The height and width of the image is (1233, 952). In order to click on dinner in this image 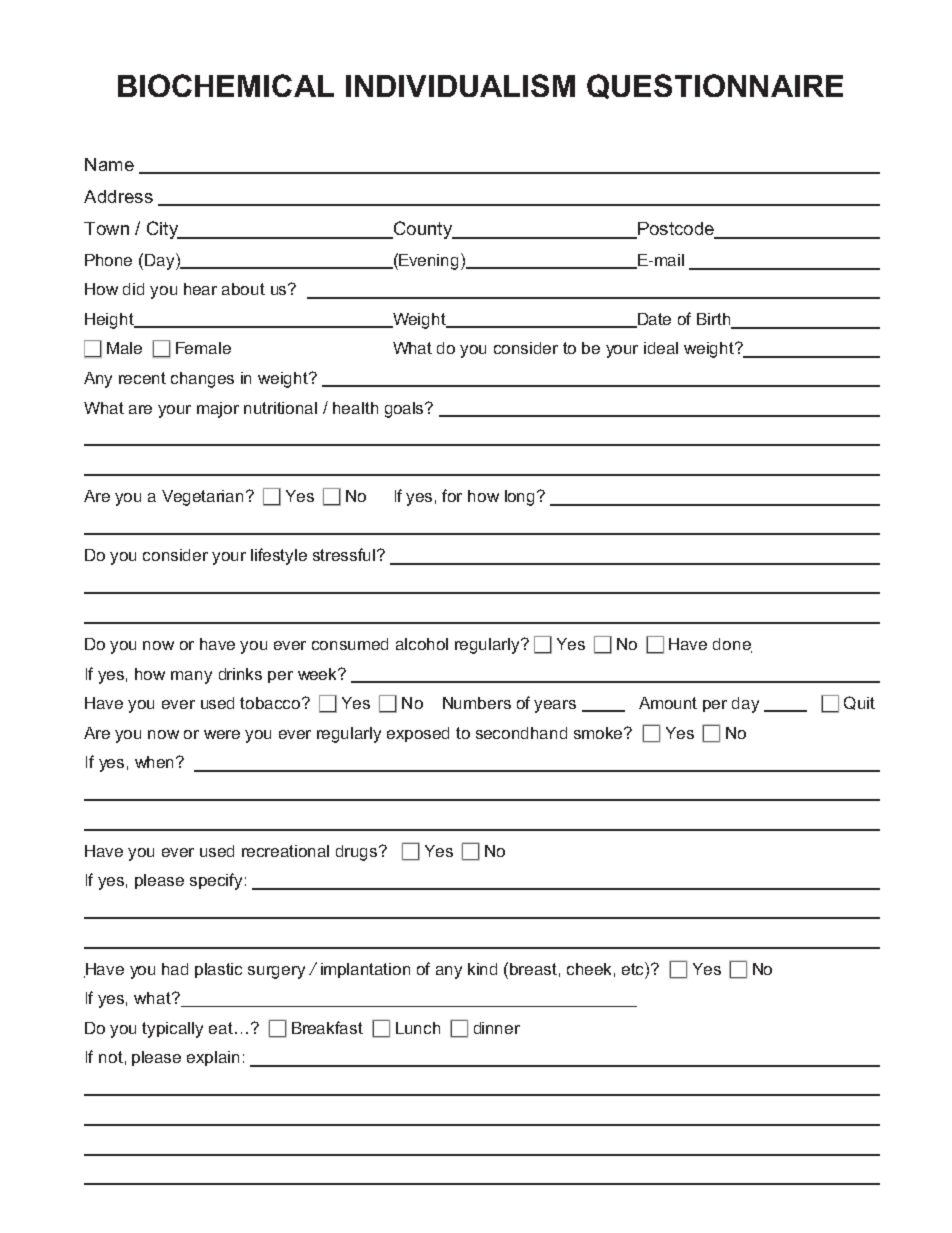, I will do `click(497, 1028)`.
